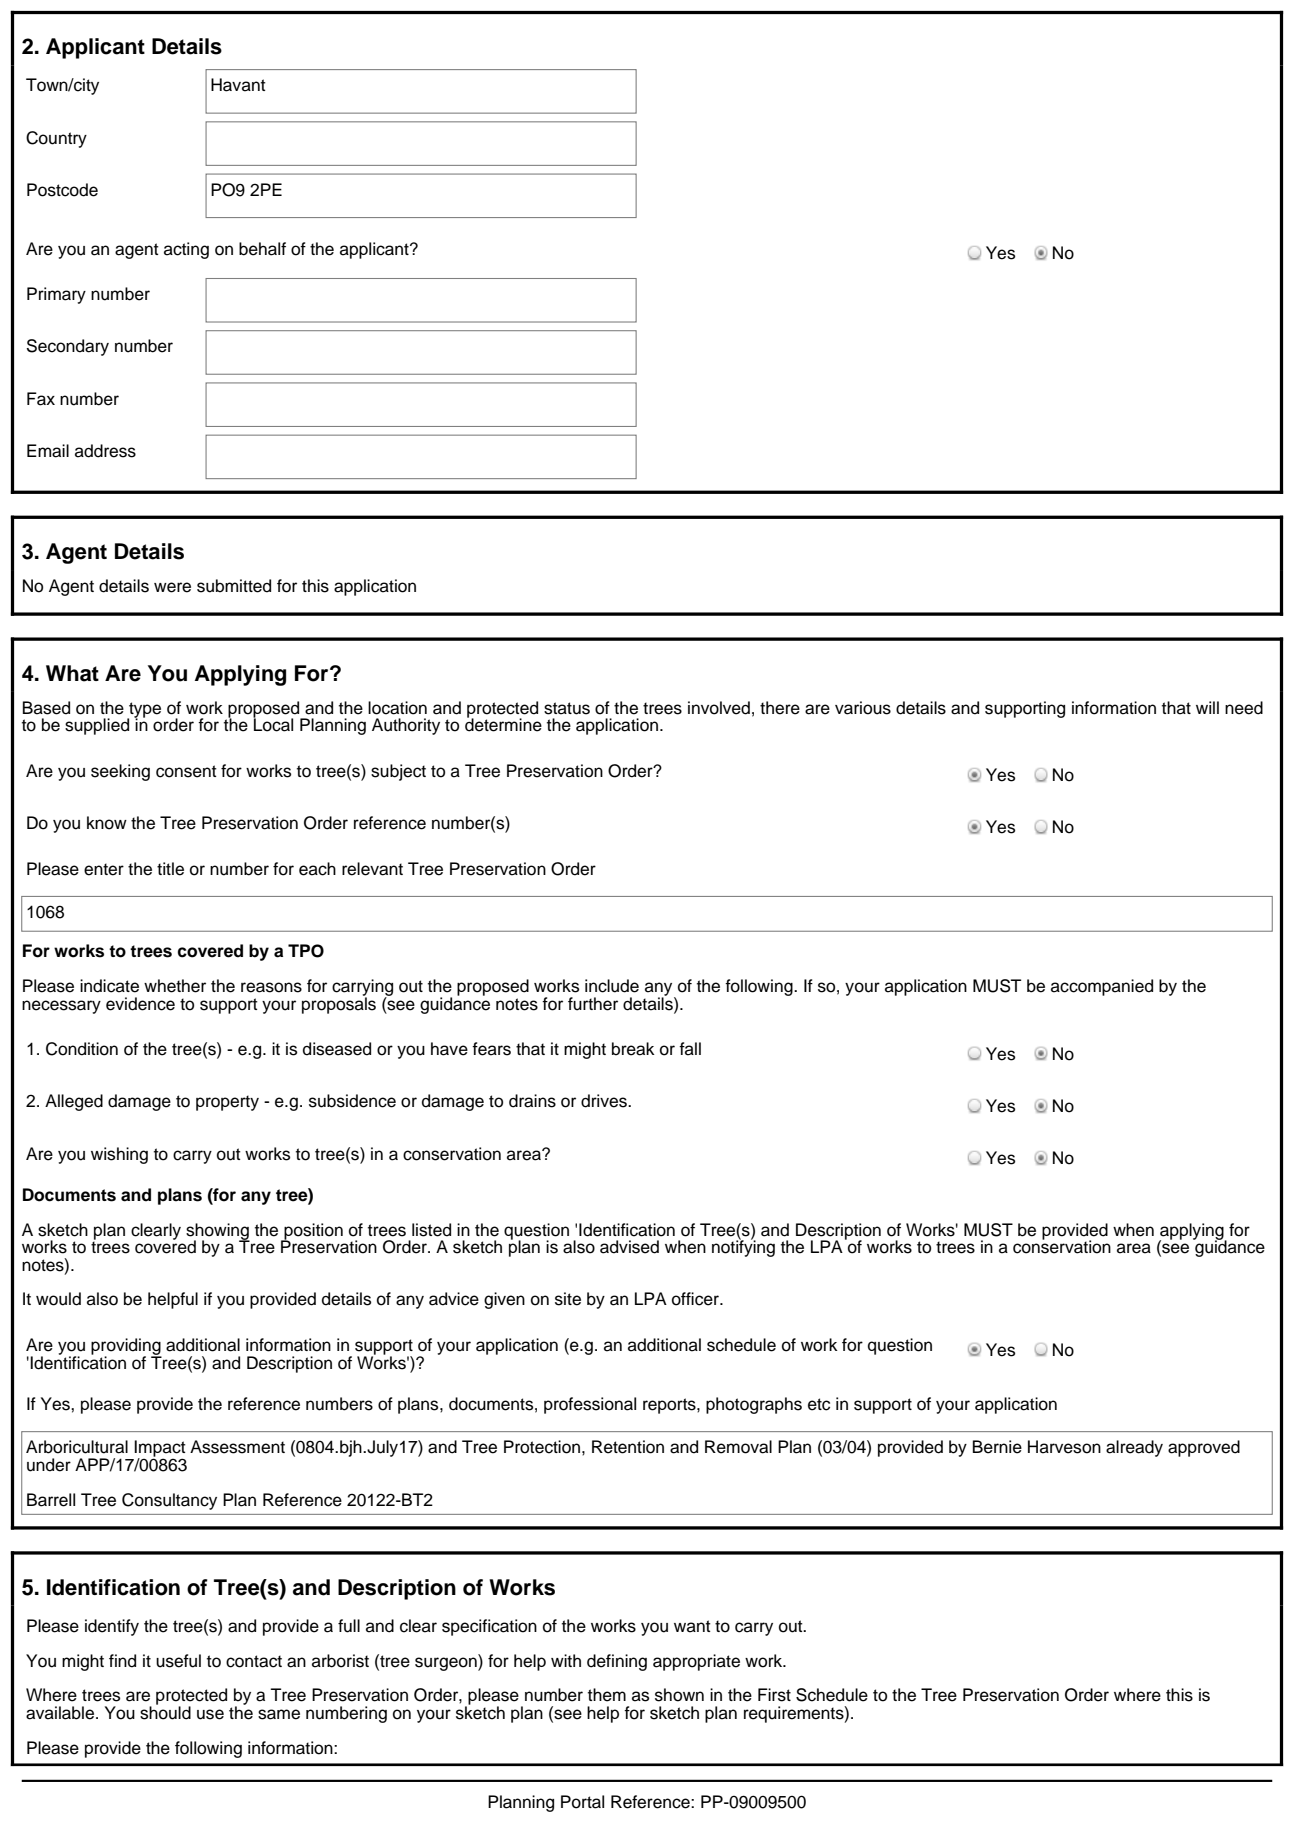 The height and width of the document is (1832, 1294). Describe the element at coordinates (165, 1712) in the document. I see `should` at that location.
